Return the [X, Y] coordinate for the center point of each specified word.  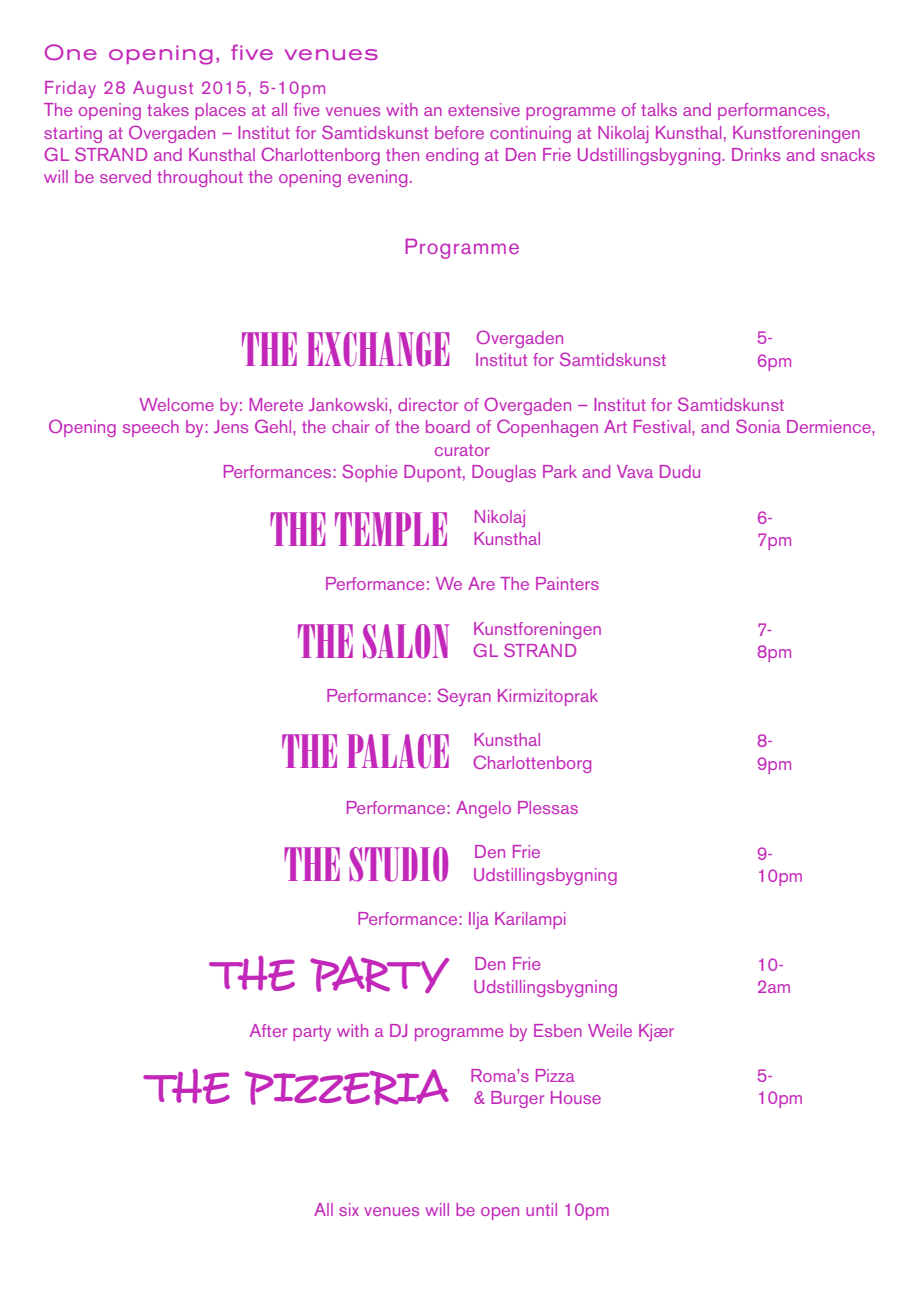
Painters [567, 583]
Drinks [756, 154]
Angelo [483, 809]
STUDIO [398, 864]
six [349, 1209]
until [541, 1209]
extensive [484, 109]
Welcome [176, 404]
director [428, 404]
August [163, 89]
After [268, 1030]
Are [481, 583]
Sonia [758, 426]
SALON [406, 641]
